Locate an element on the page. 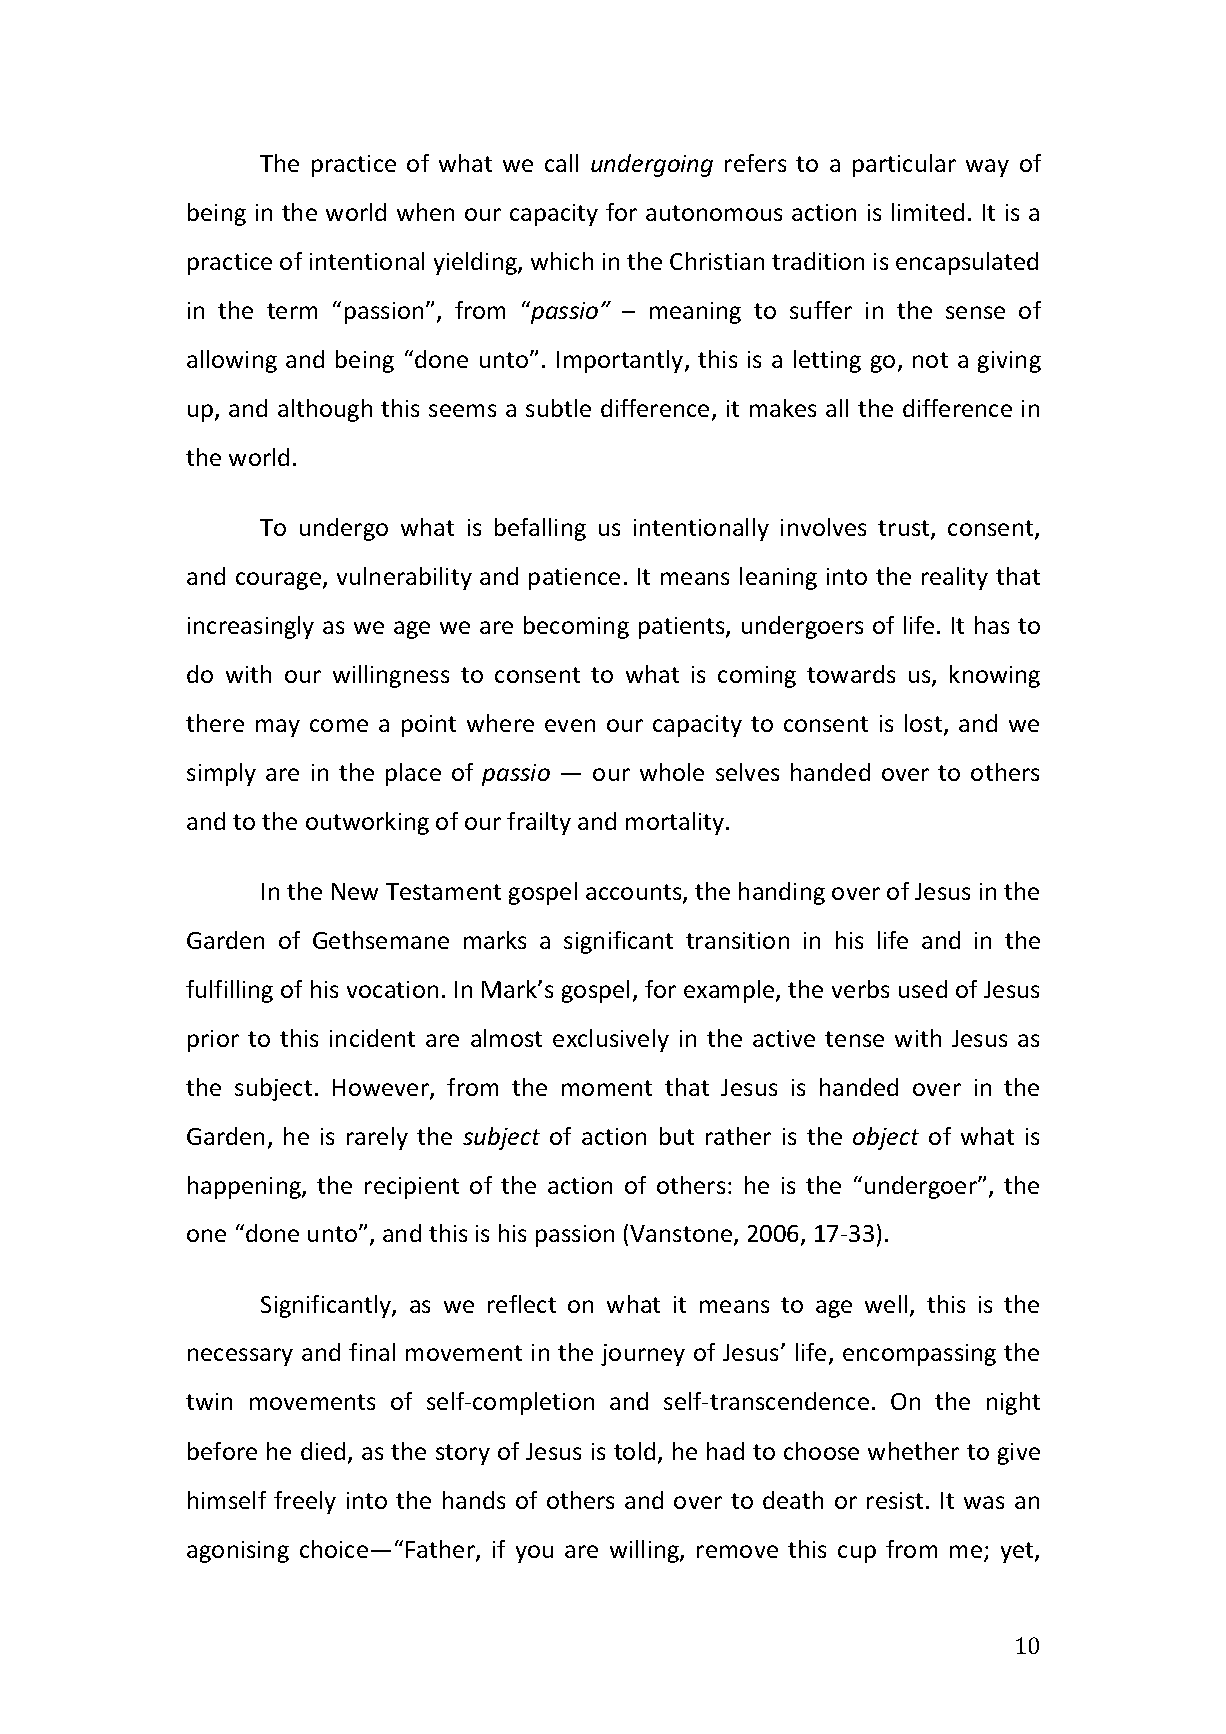 Image resolution: width=1226 pixels, height=1734 pixels. New is located at coordinates (355, 891).
